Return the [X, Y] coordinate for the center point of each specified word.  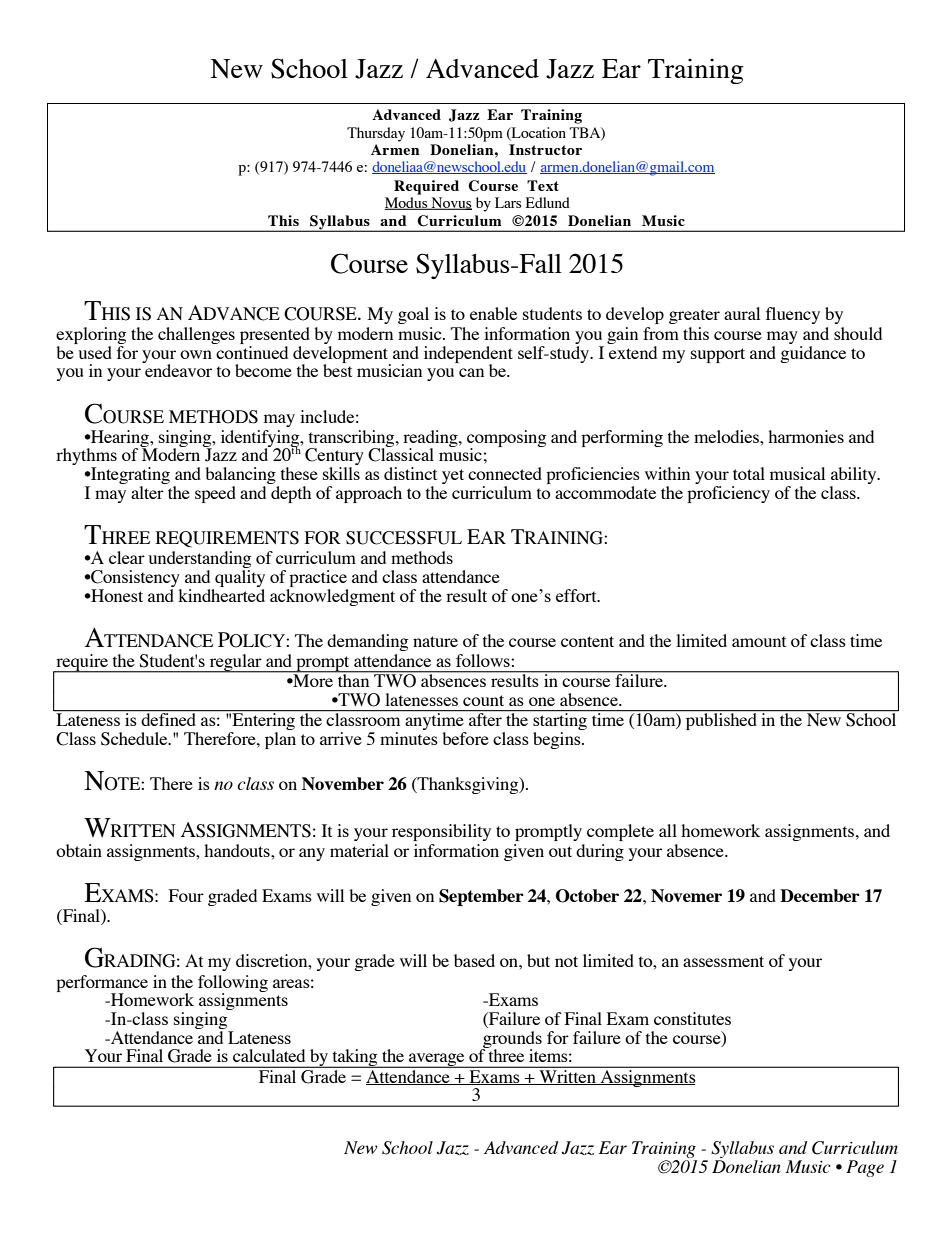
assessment [723, 961]
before [465, 738]
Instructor [545, 149]
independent [468, 355]
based [474, 960]
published [721, 720]
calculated [269, 1055]
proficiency [728, 494]
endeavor [177, 369]
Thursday [376, 134]
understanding [199, 561]
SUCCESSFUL [404, 538]
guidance [813, 353]
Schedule [135, 739]
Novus [450, 203]
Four [186, 895]
